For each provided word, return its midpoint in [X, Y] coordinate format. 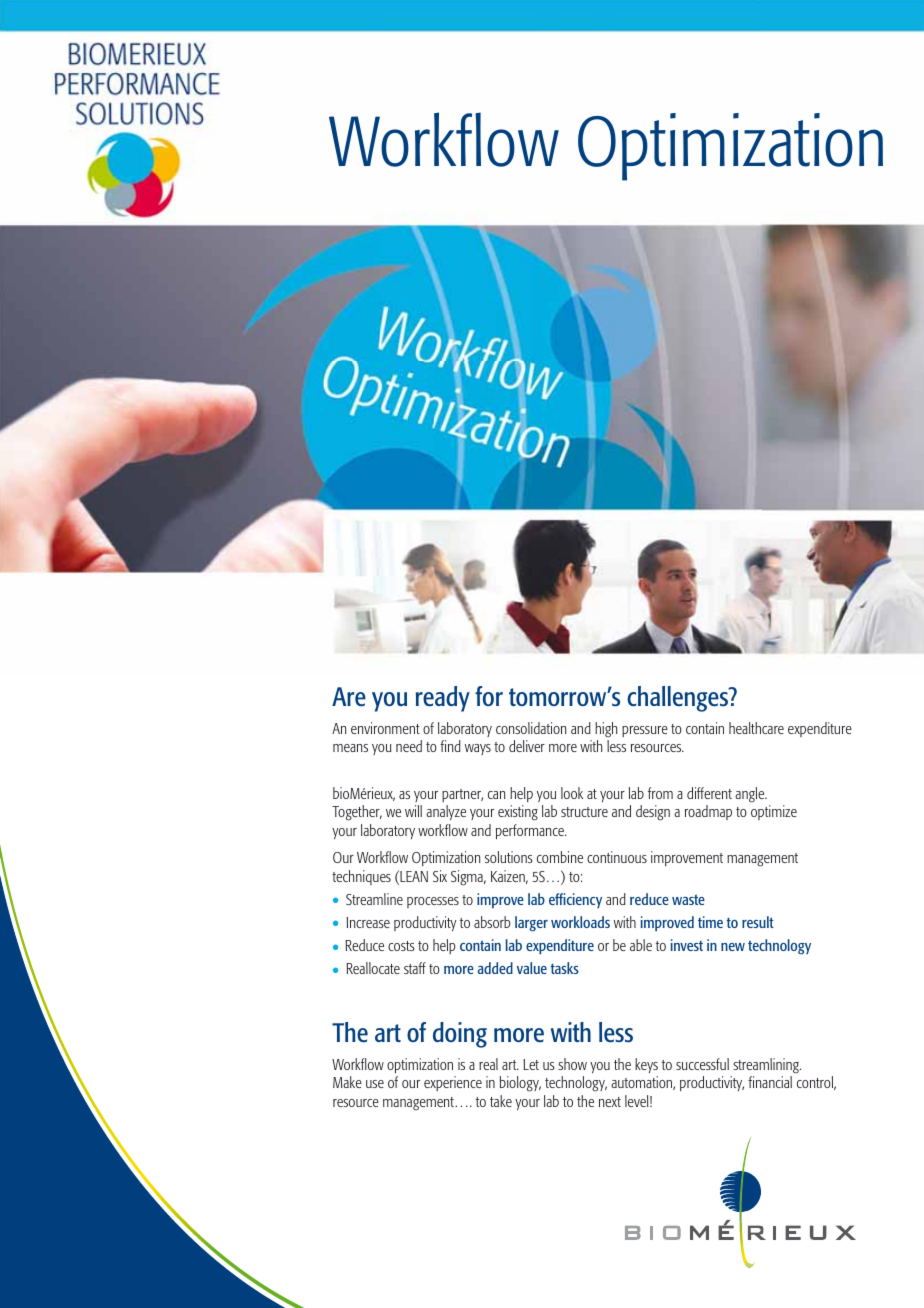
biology [520, 1084]
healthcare [756, 728]
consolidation [531, 728]
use [375, 1084]
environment [385, 728]
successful [702, 1064]
